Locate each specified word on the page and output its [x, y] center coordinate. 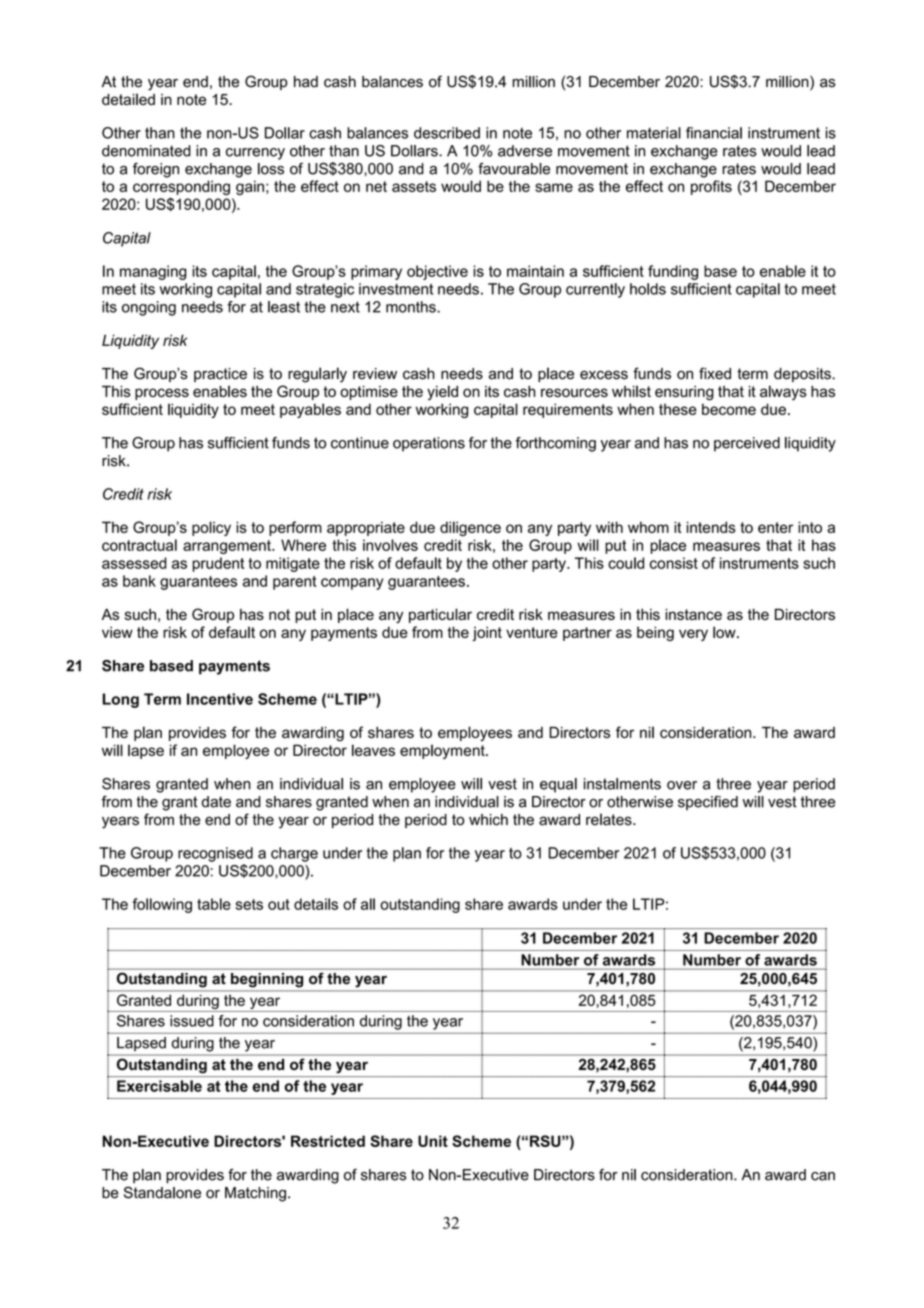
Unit [433, 1141]
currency [255, 154]
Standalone [162, 1192]
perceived [747, 444]
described [447, 133]
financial [714, 133]
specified [708, 803]
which [488, 820]
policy [211, 528]
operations [429, 444]
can [823, 1176]
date [216, 802]
